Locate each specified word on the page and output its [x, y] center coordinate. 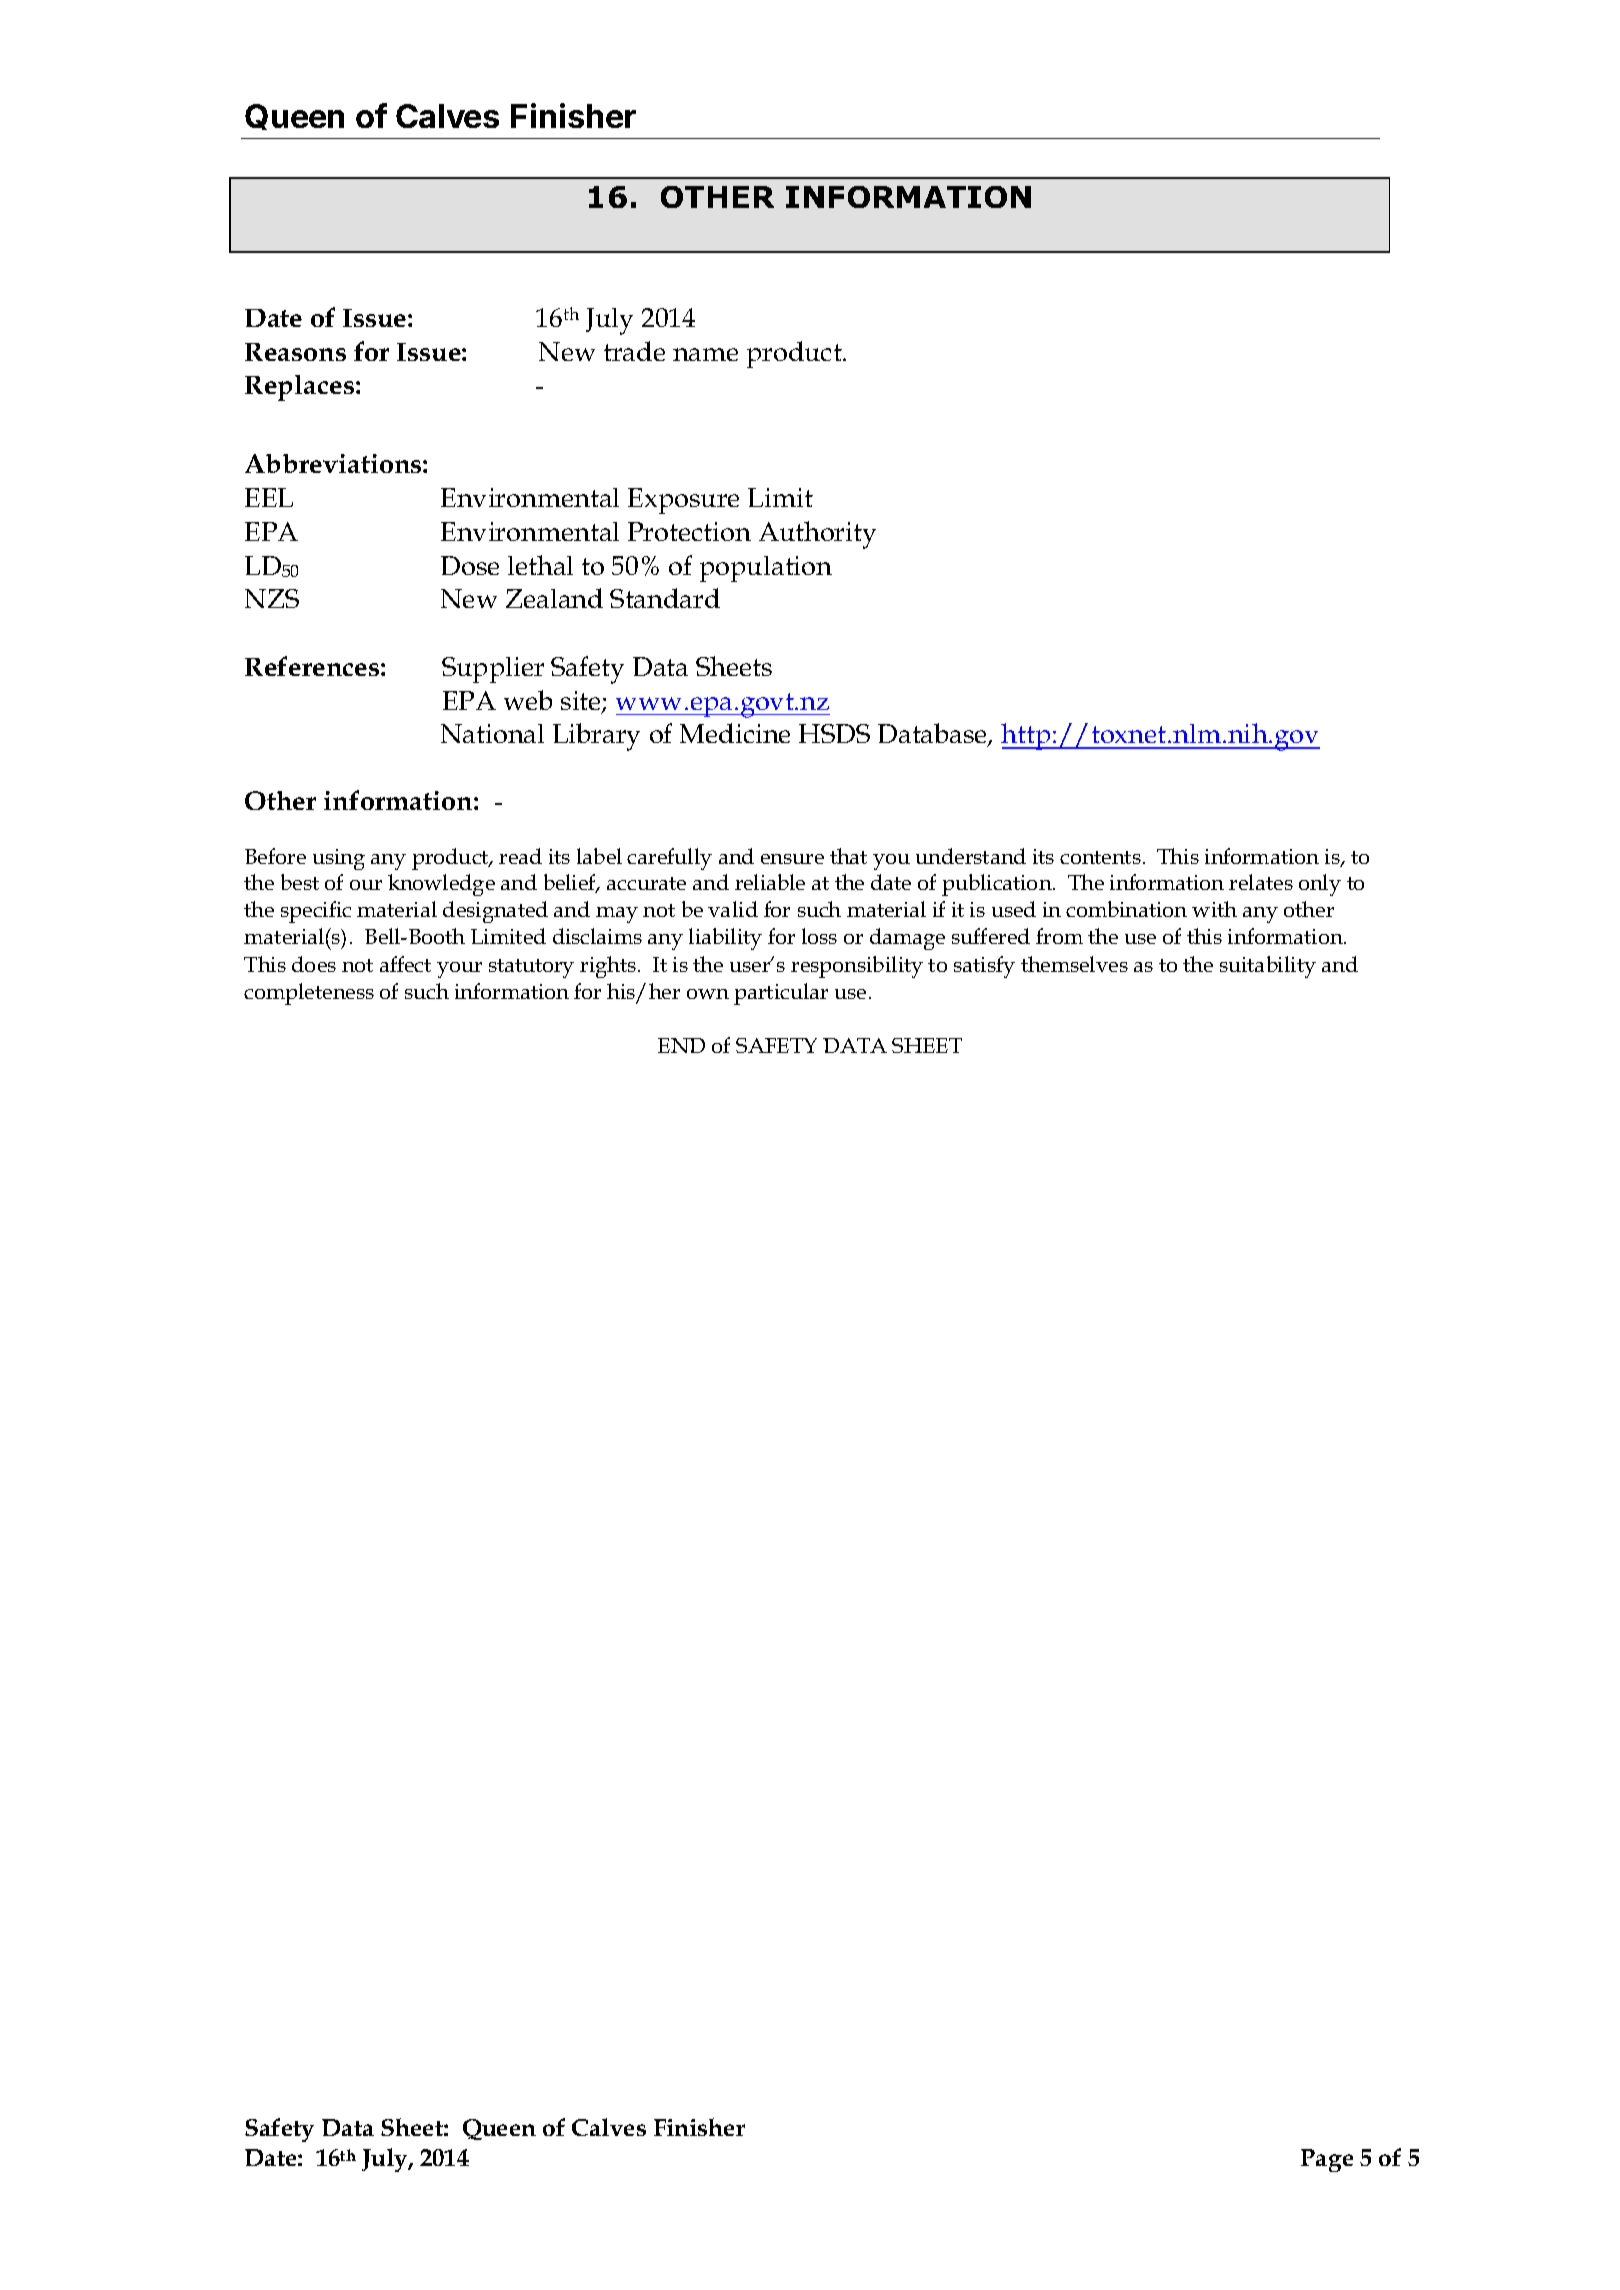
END [681, 1045]
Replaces [299, 388]
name [705, 354]
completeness [309, 994]
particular [781, 994]
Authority [817, 535]
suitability [1268, 967]
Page [1327, 2160]
